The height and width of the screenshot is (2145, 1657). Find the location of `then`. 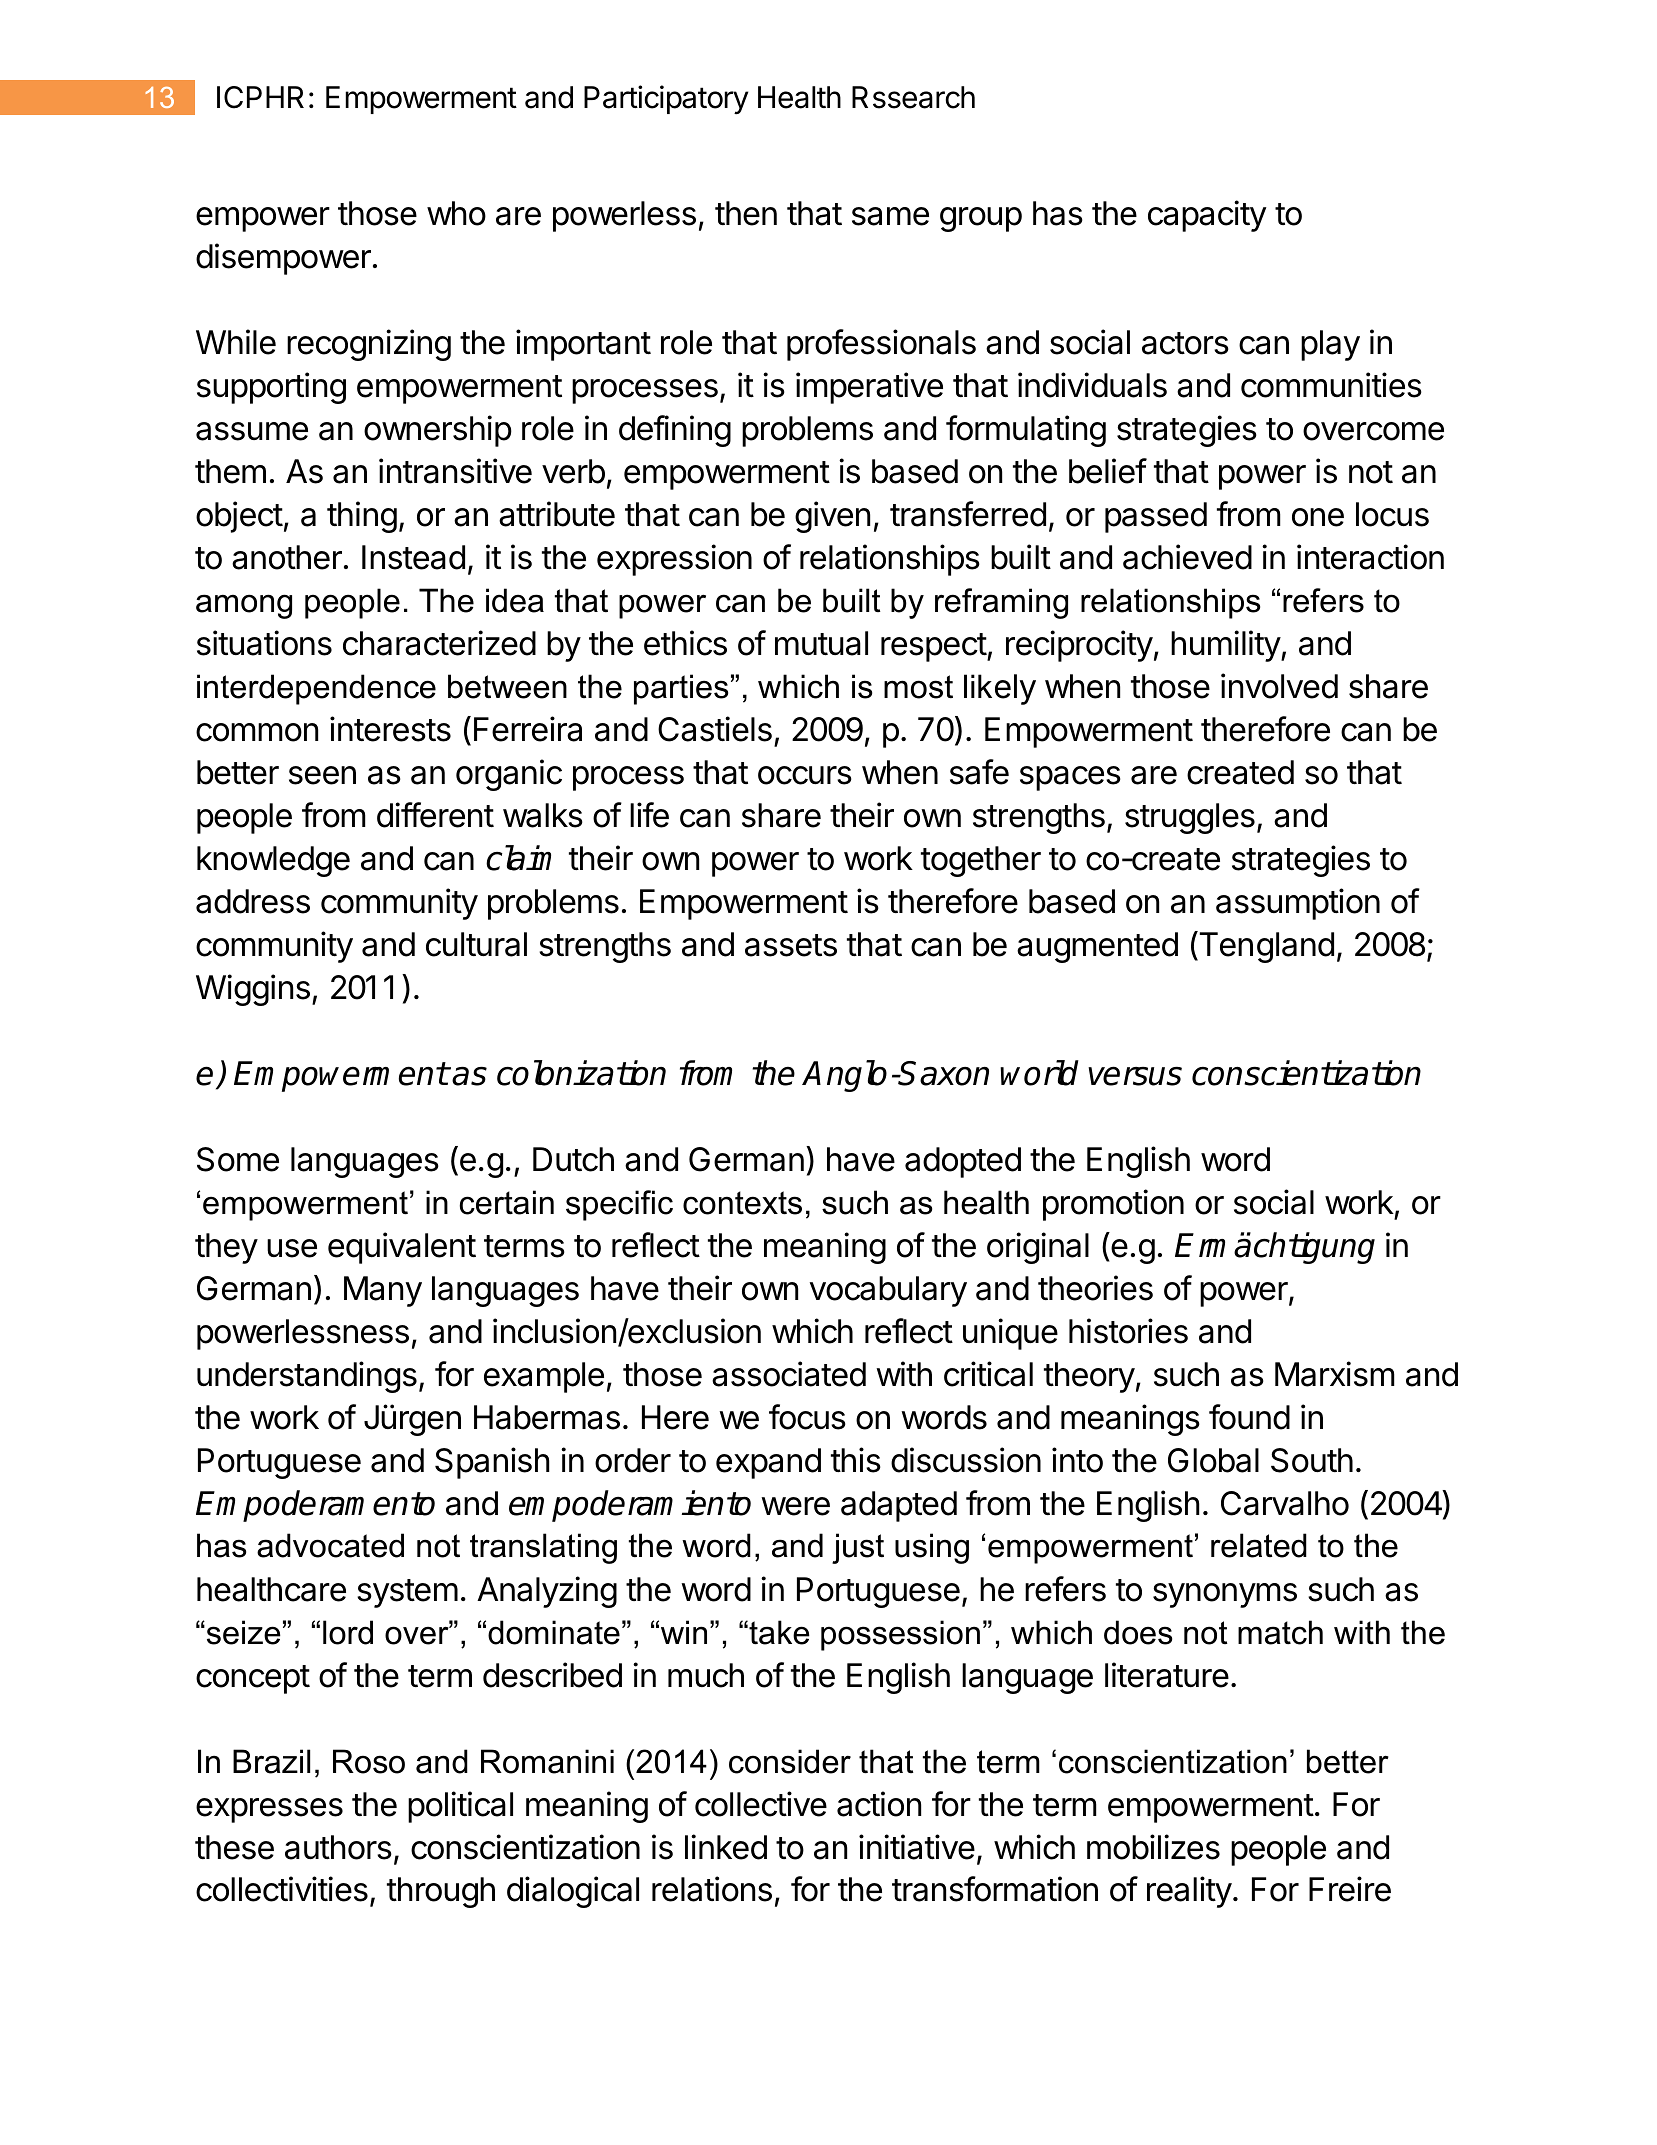

then is located at coordinates (746, 213).
